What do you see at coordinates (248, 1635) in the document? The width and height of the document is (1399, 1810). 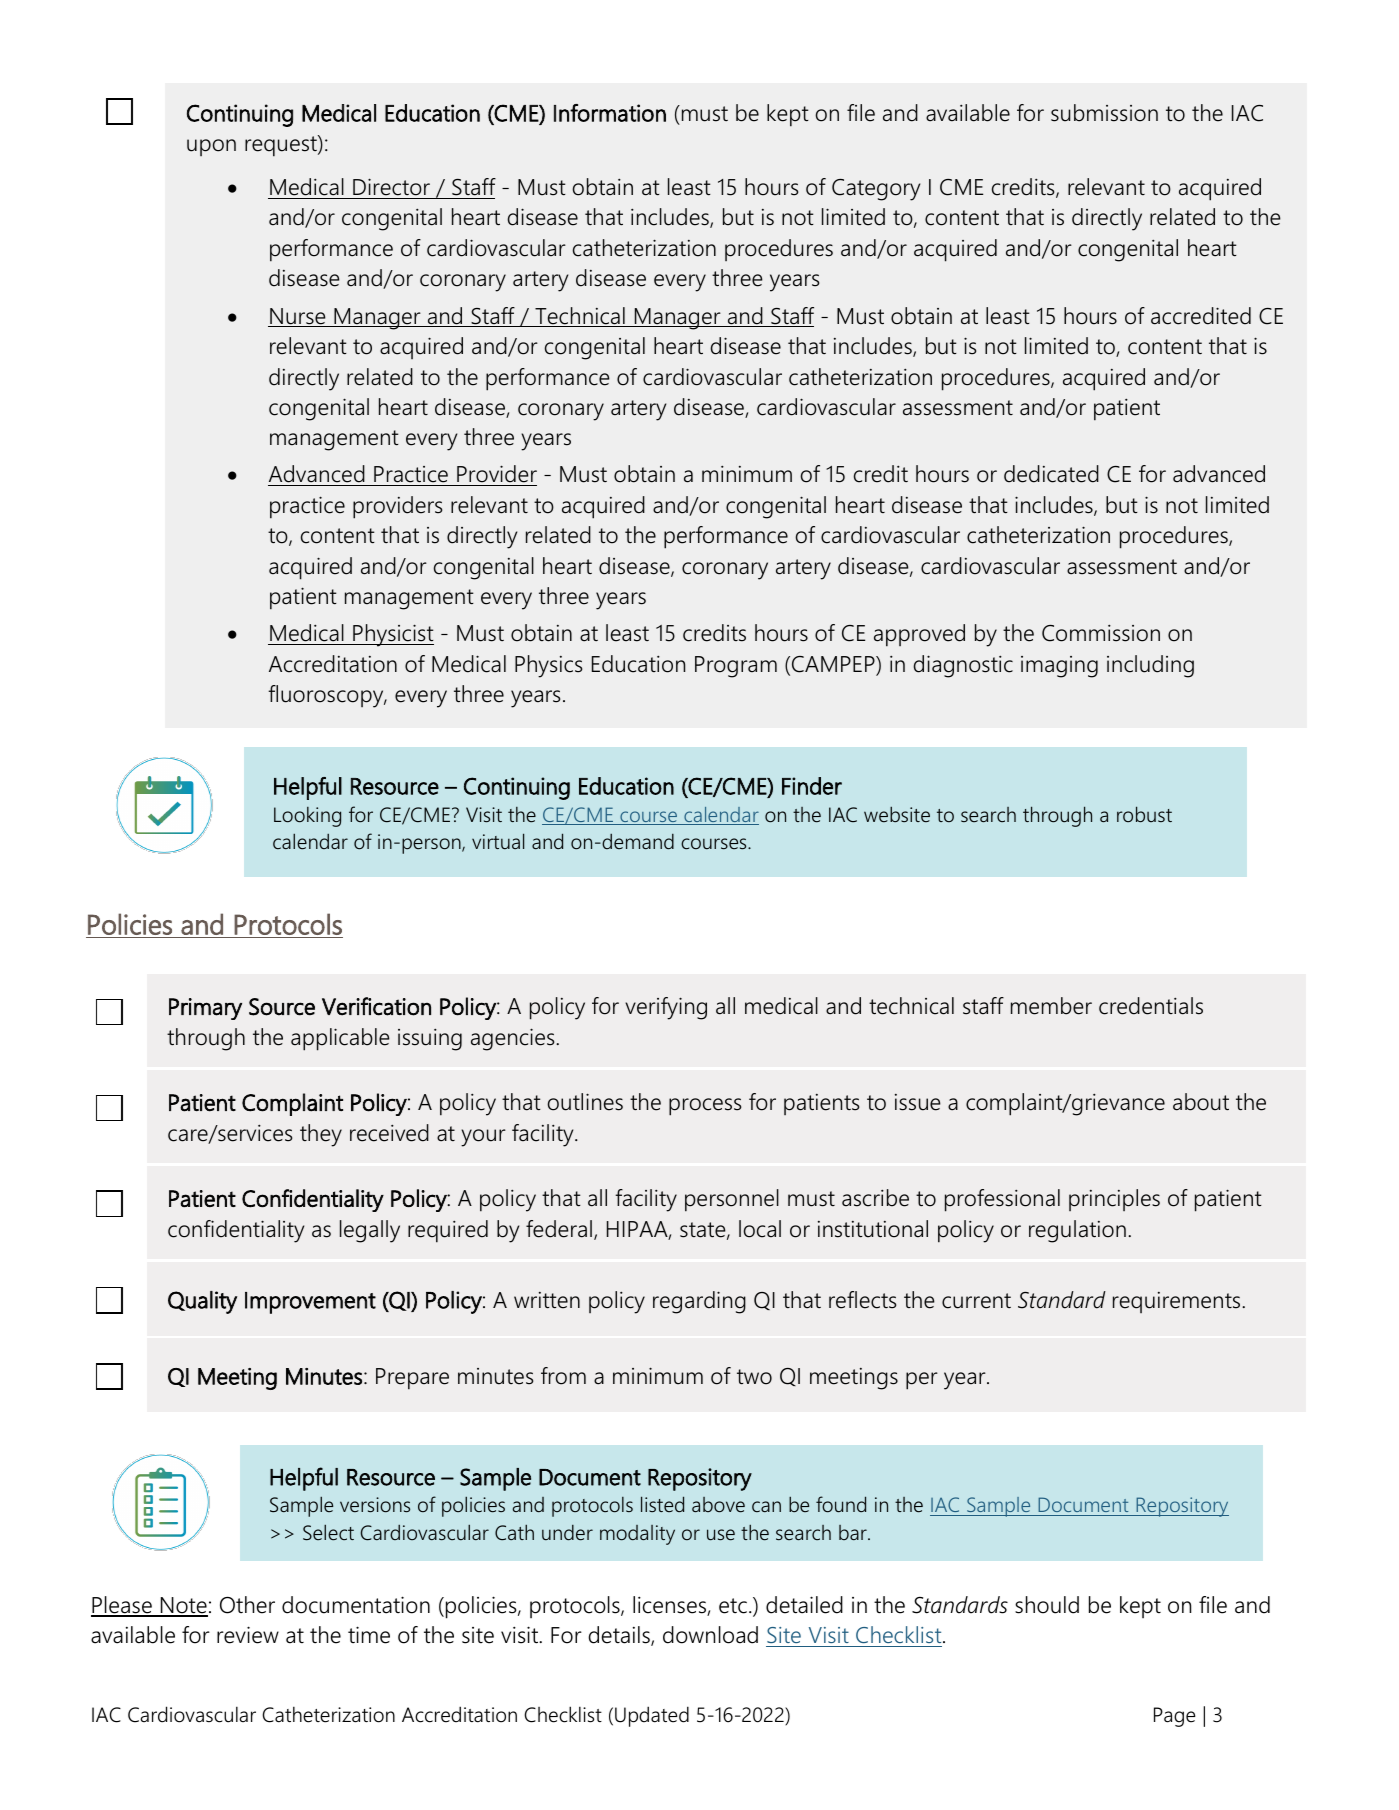 I see `review` at bounding box center [248, 1635].
